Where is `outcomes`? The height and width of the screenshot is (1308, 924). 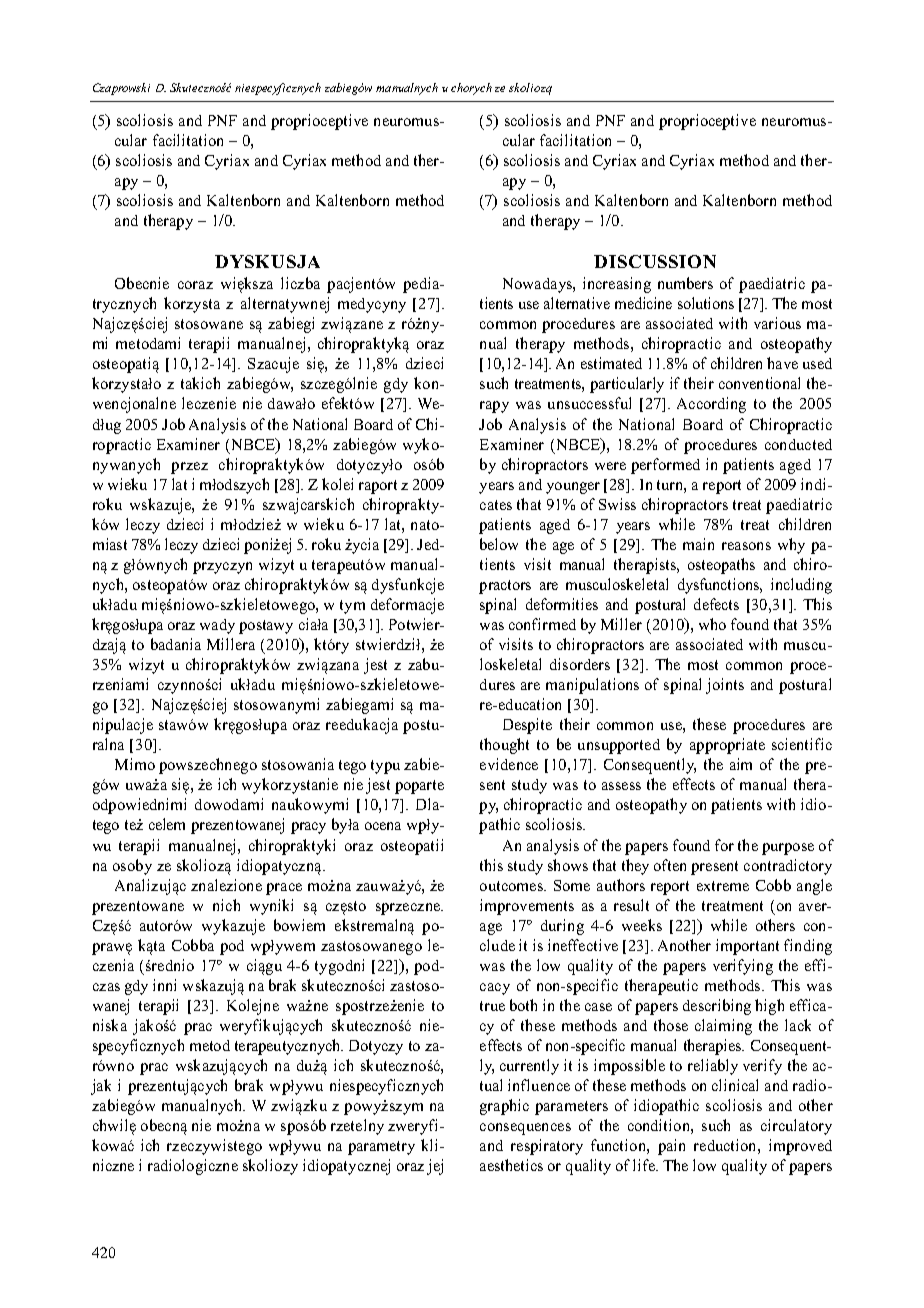 outcomes is located at coordinates (512, 886).
